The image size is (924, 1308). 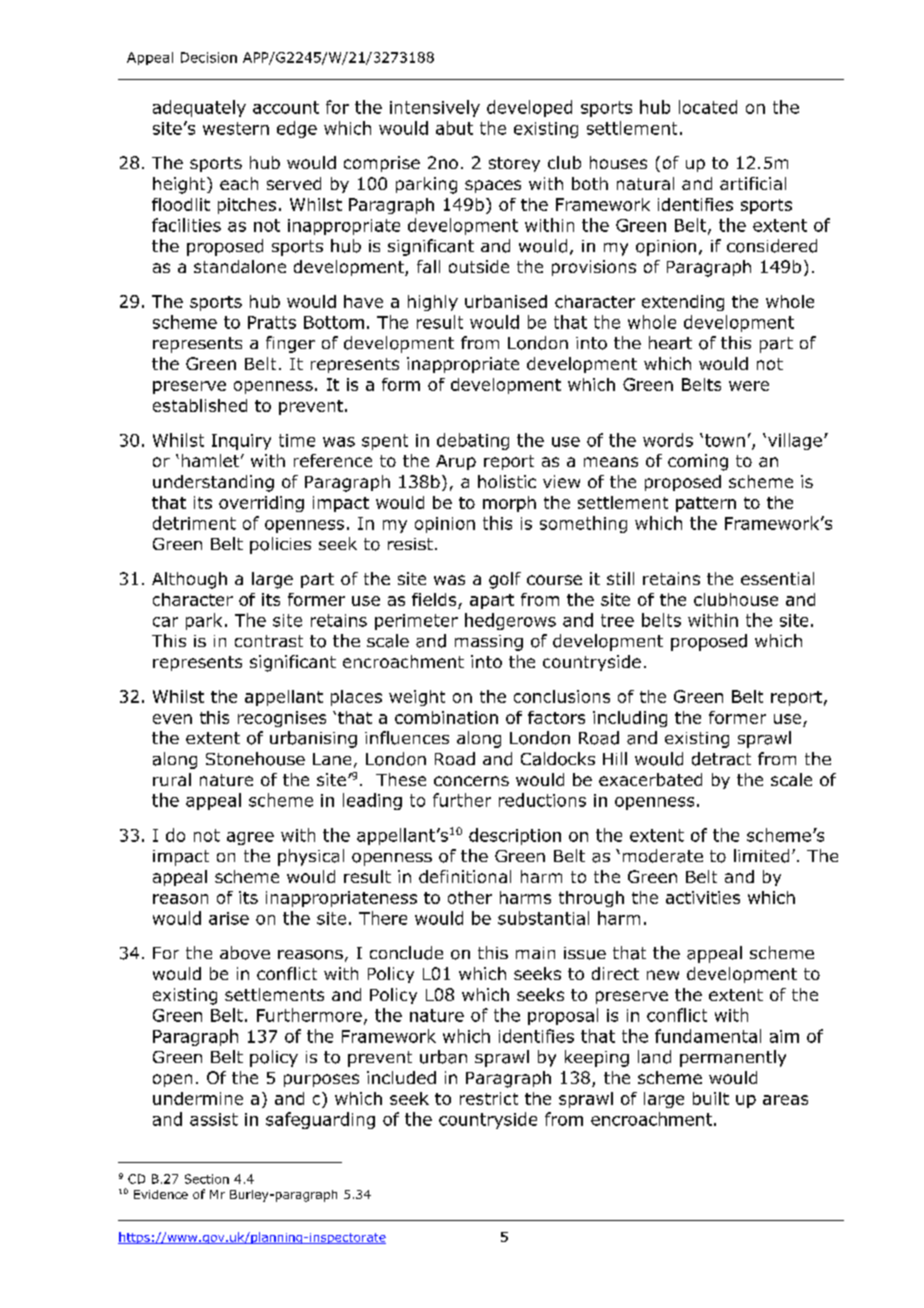 I want to click on massing, so click(x=489, y=643).
